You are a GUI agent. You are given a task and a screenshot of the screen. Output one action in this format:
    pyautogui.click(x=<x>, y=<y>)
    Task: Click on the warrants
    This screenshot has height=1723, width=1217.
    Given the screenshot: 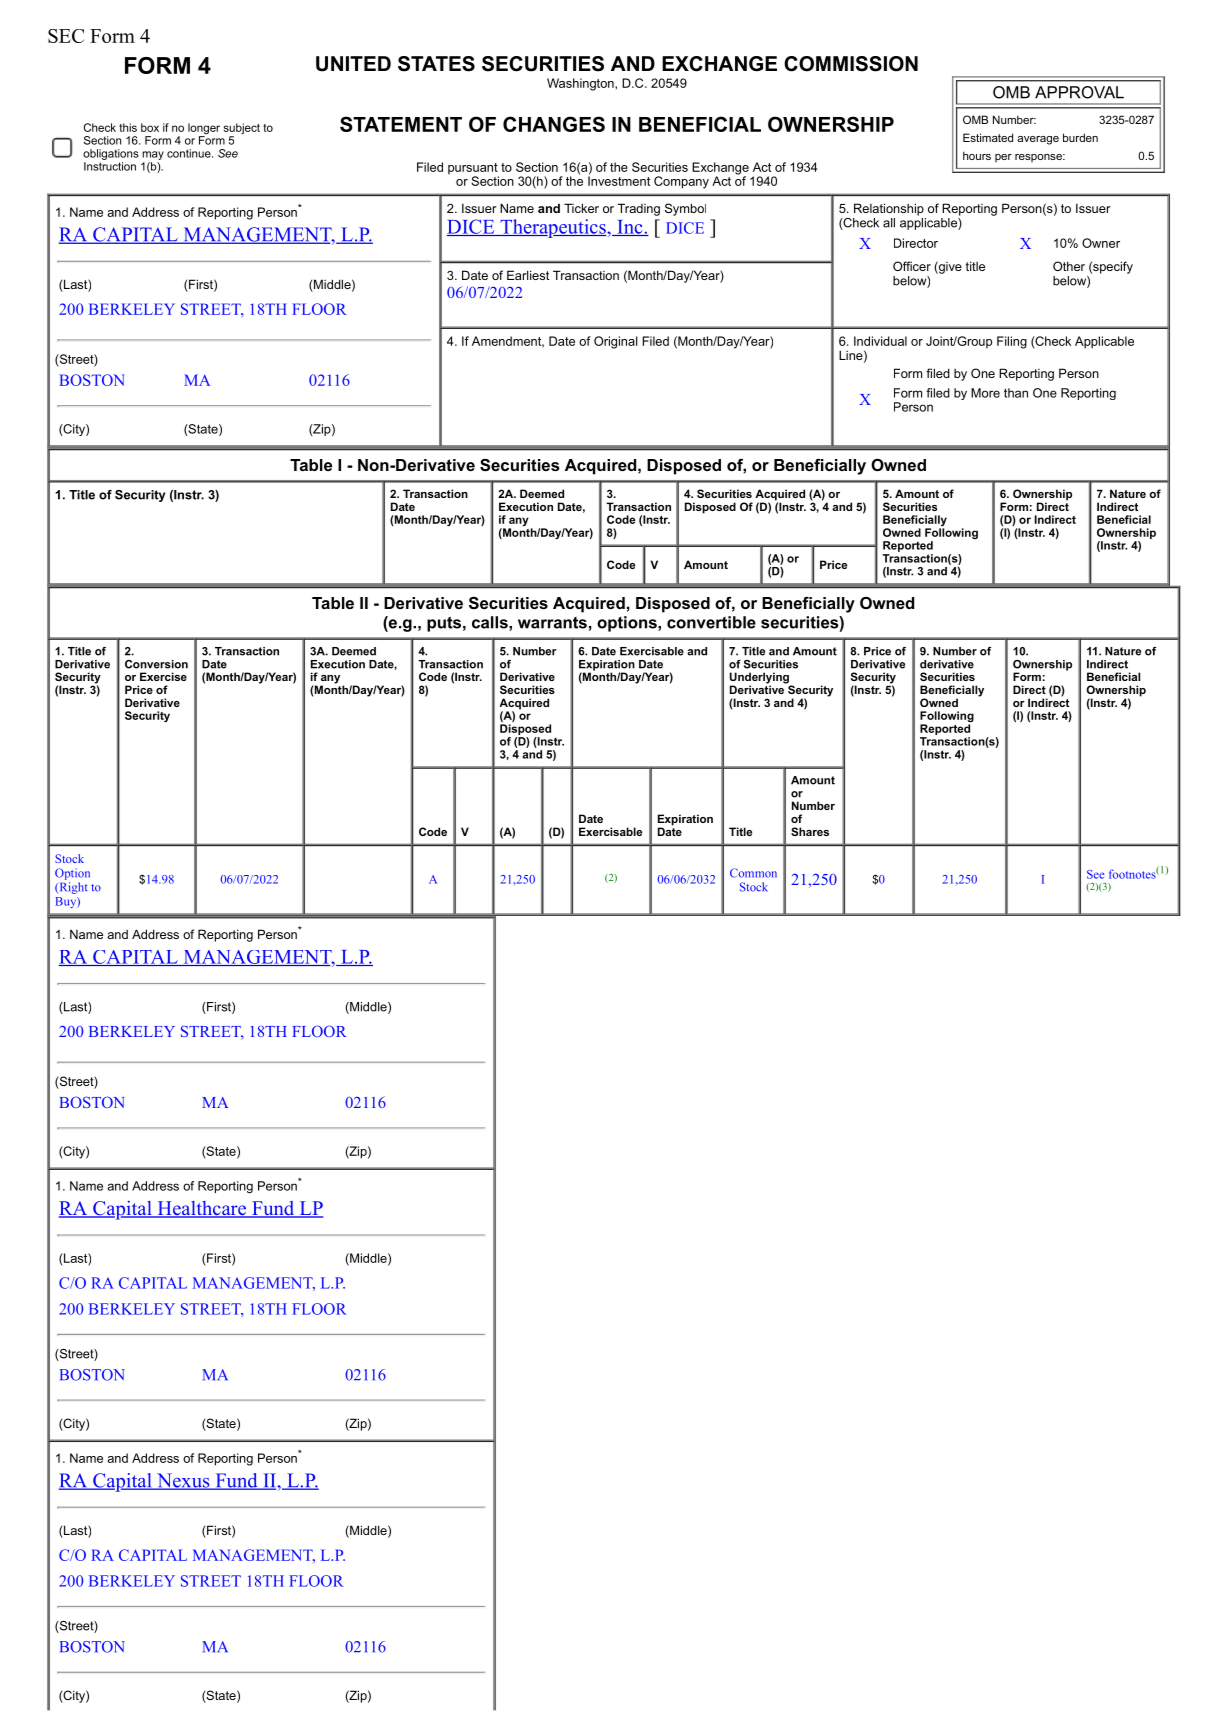 What is the action you would take?
    pyautogui.click(x=552, y=623)
